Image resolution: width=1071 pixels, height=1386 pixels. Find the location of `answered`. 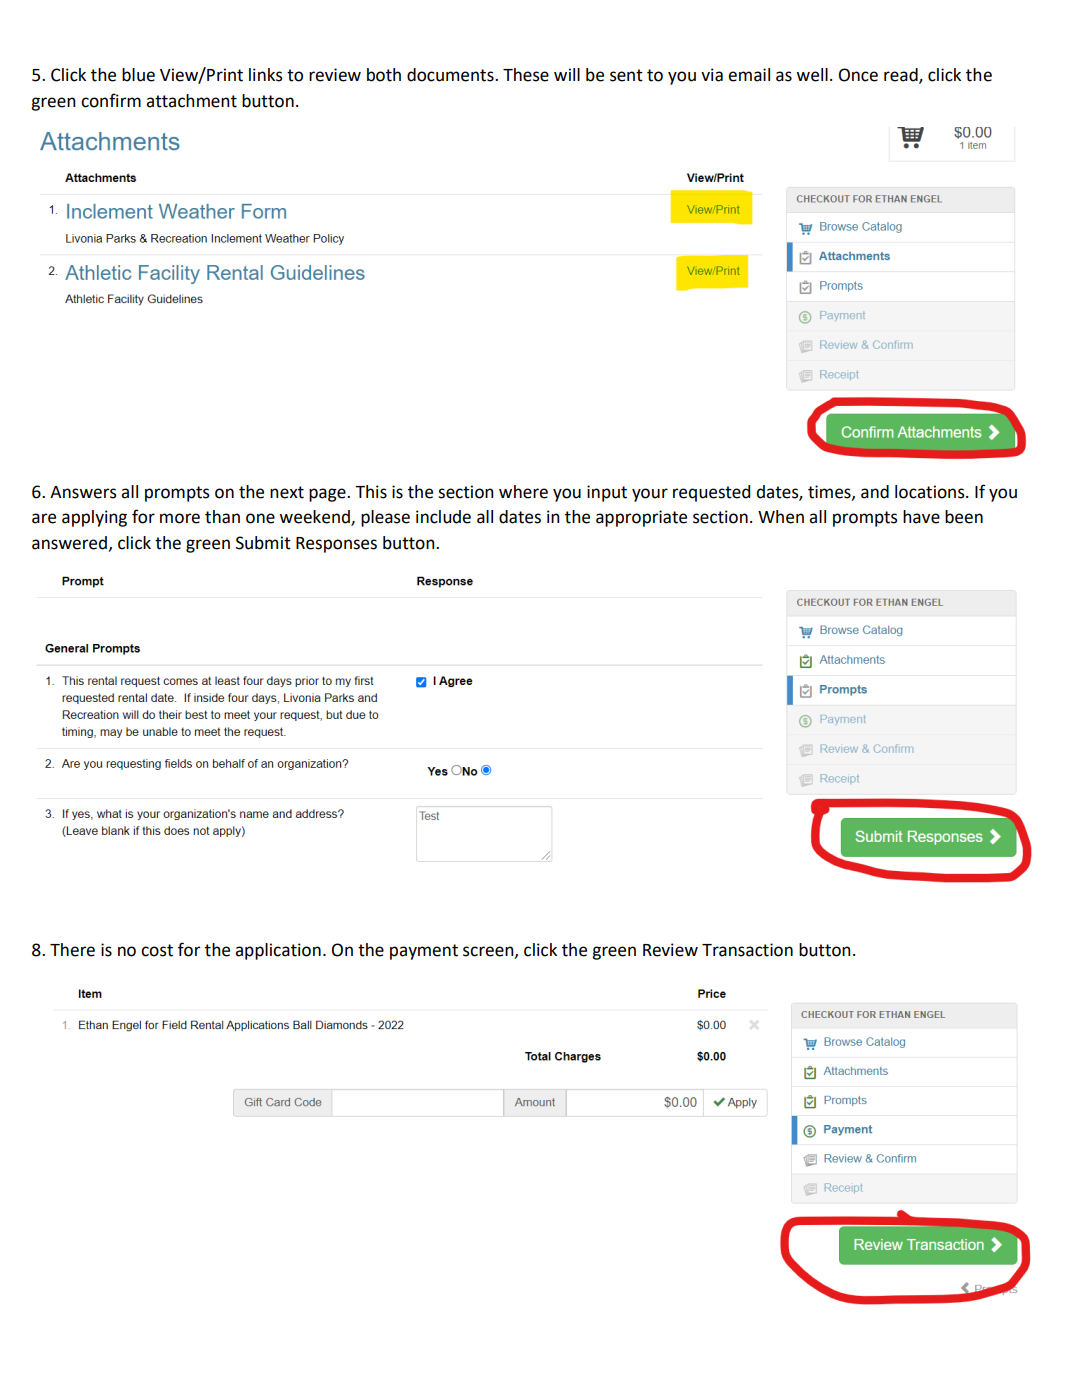

answered is located at coordinates (69, 543).
